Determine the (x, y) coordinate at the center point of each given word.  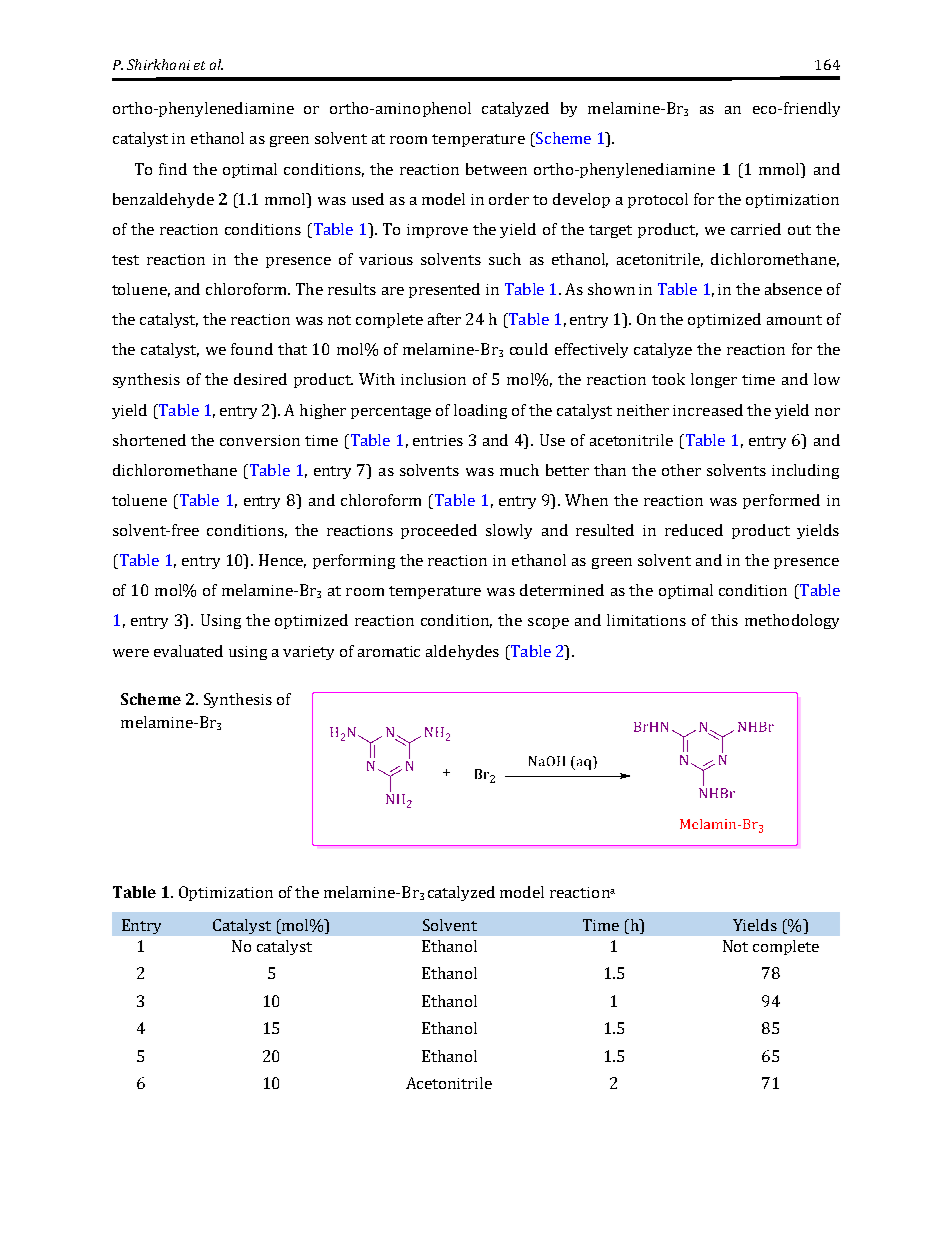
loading (480, 411)
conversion (260, 440)
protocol (658, 200)
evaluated (188, 651)
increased (708, 410)
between (496, 169)
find (173, 169)
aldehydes (462, 652)
